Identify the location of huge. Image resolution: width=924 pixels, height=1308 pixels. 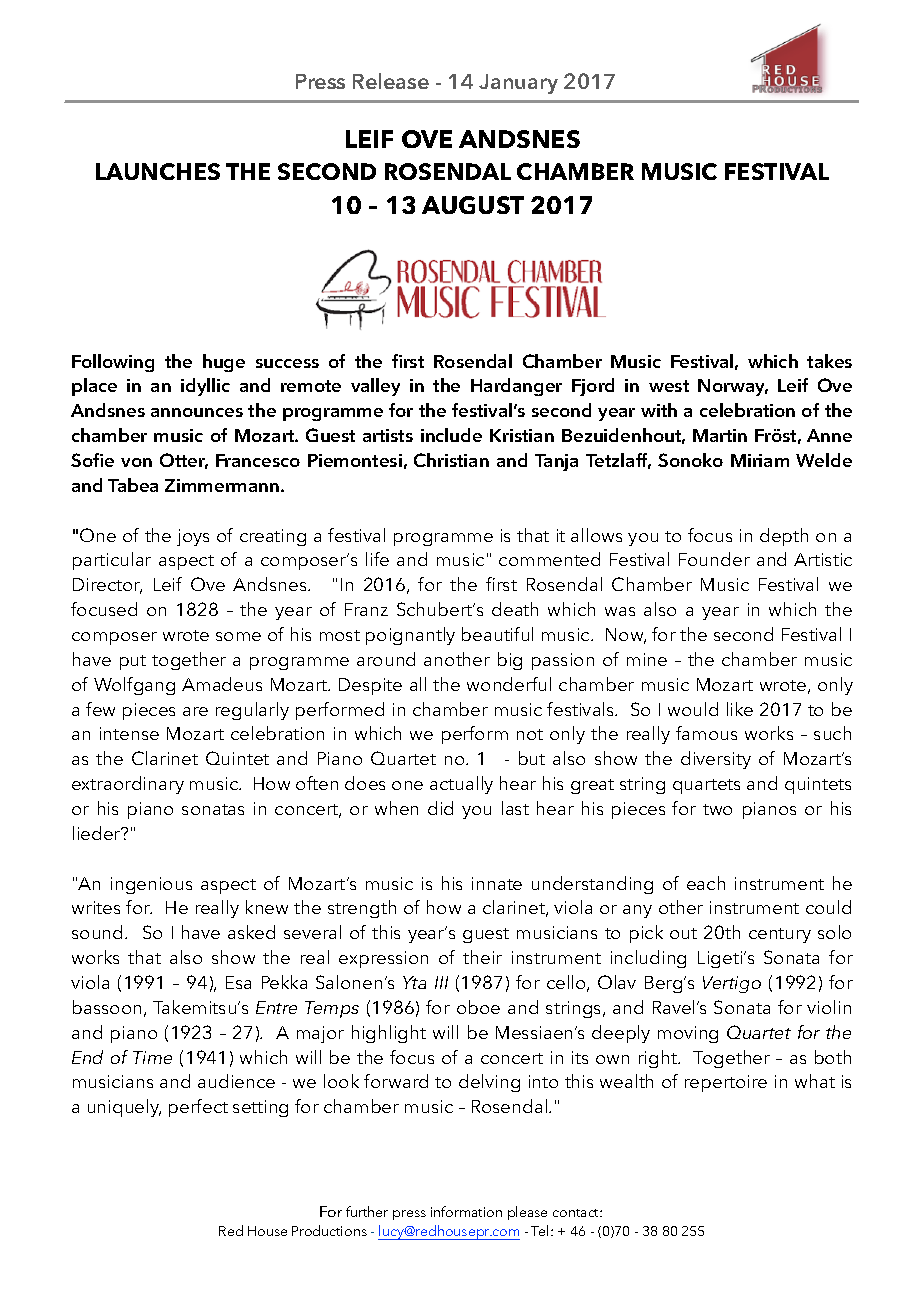
(224, 363).
